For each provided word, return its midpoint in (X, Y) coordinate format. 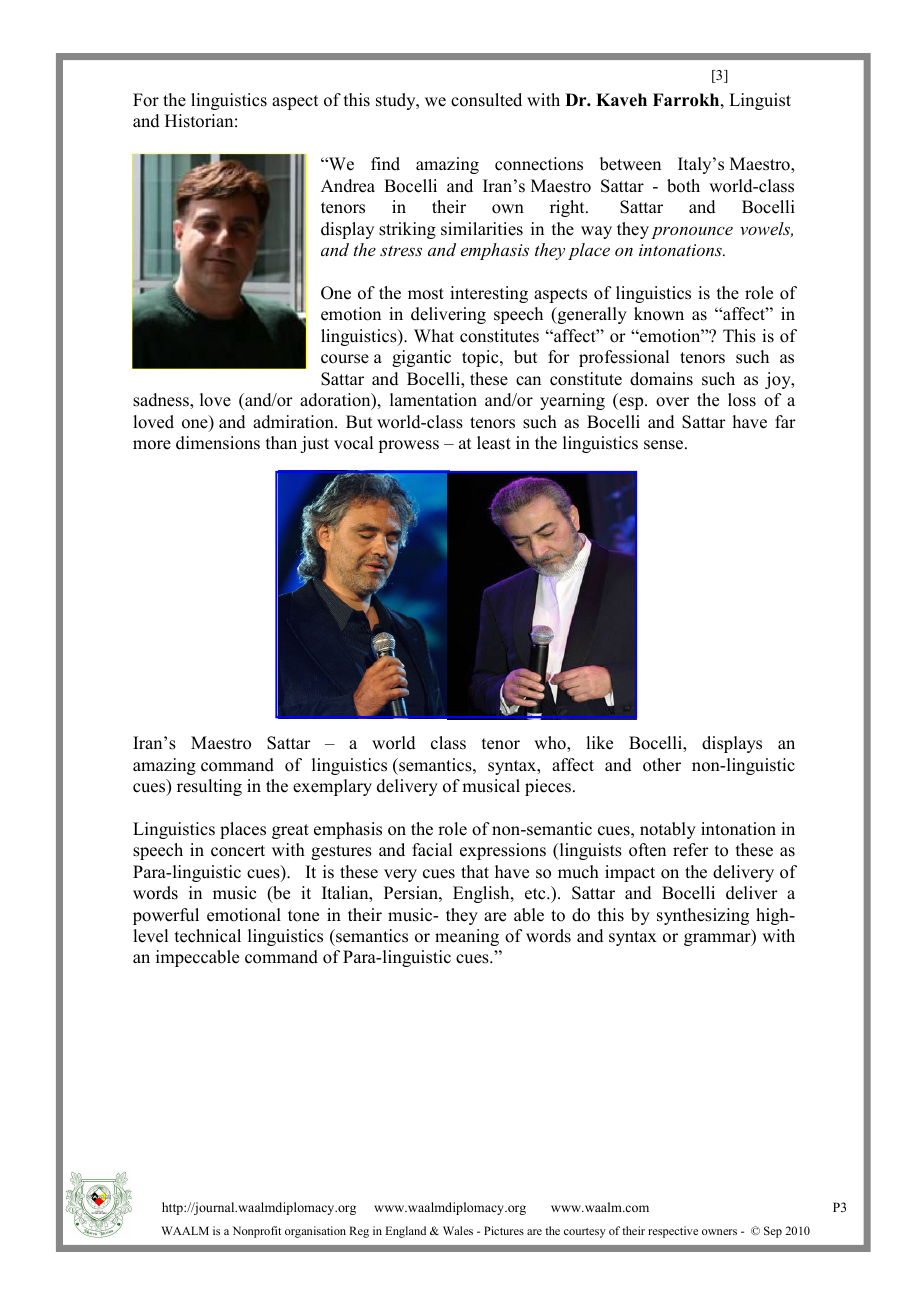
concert (238, 851)
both (683, 186)
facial (432, 850)
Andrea (348, 186)
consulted (486, 100)
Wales (458, 1230)
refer (691, 850)
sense (665, 445)
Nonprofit (257, 1232)
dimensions (218, 443)
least (494, 443)
